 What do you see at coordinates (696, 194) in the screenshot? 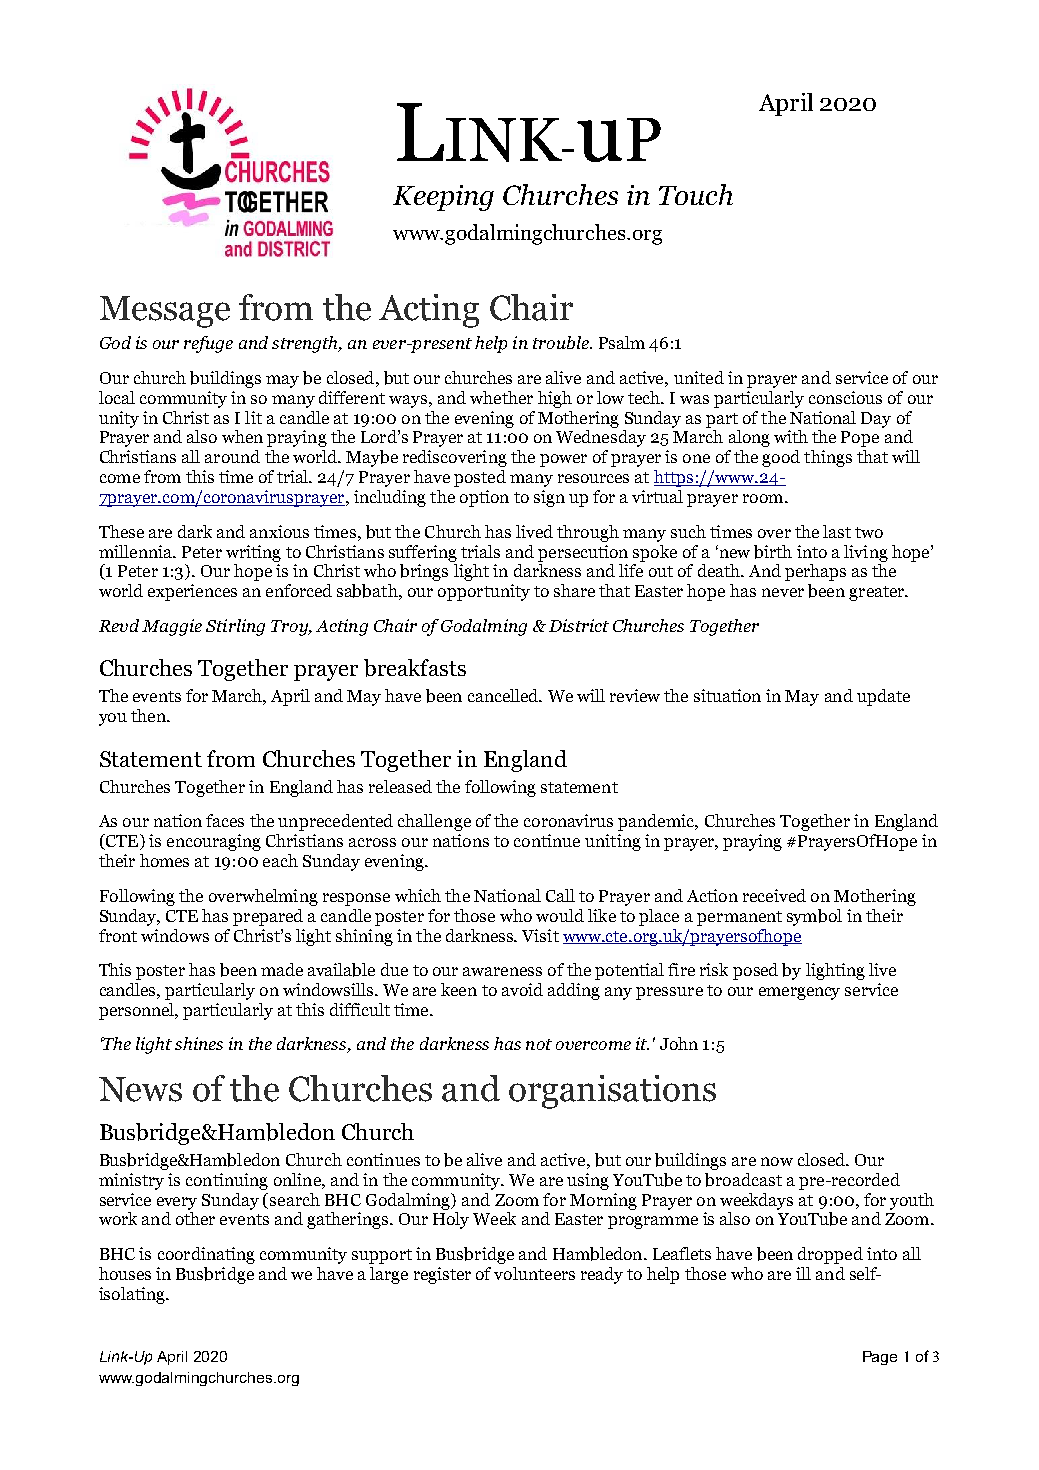
I see `Touch` at bounding box center [696, 194].
